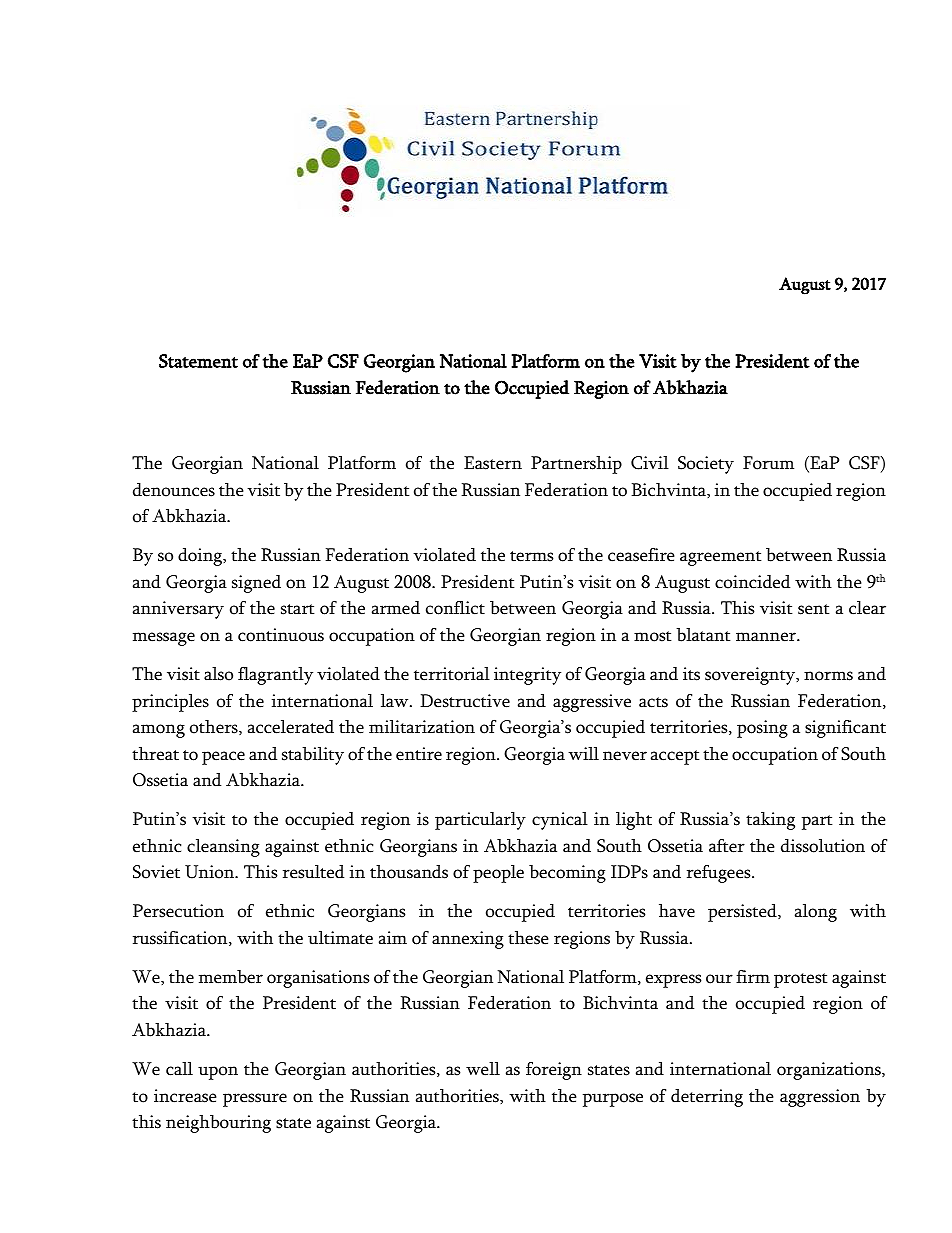 The image size is (952, 1233). Describe the element at coordinates (493, 463) in the screenshot. I see `Eastern` at that location.
